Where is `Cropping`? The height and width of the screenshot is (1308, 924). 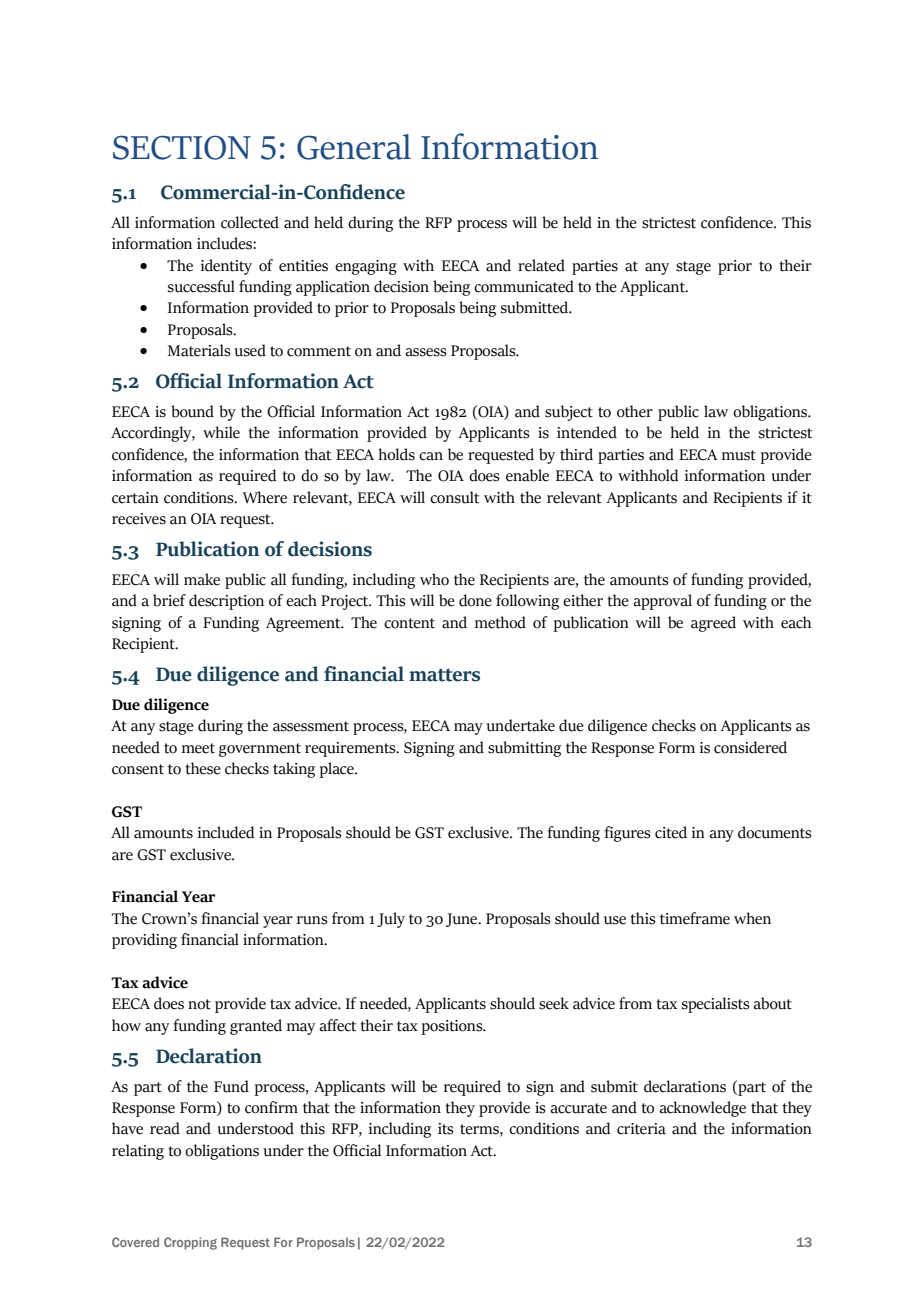
Cropping is located at coordinates (190, 1243).
